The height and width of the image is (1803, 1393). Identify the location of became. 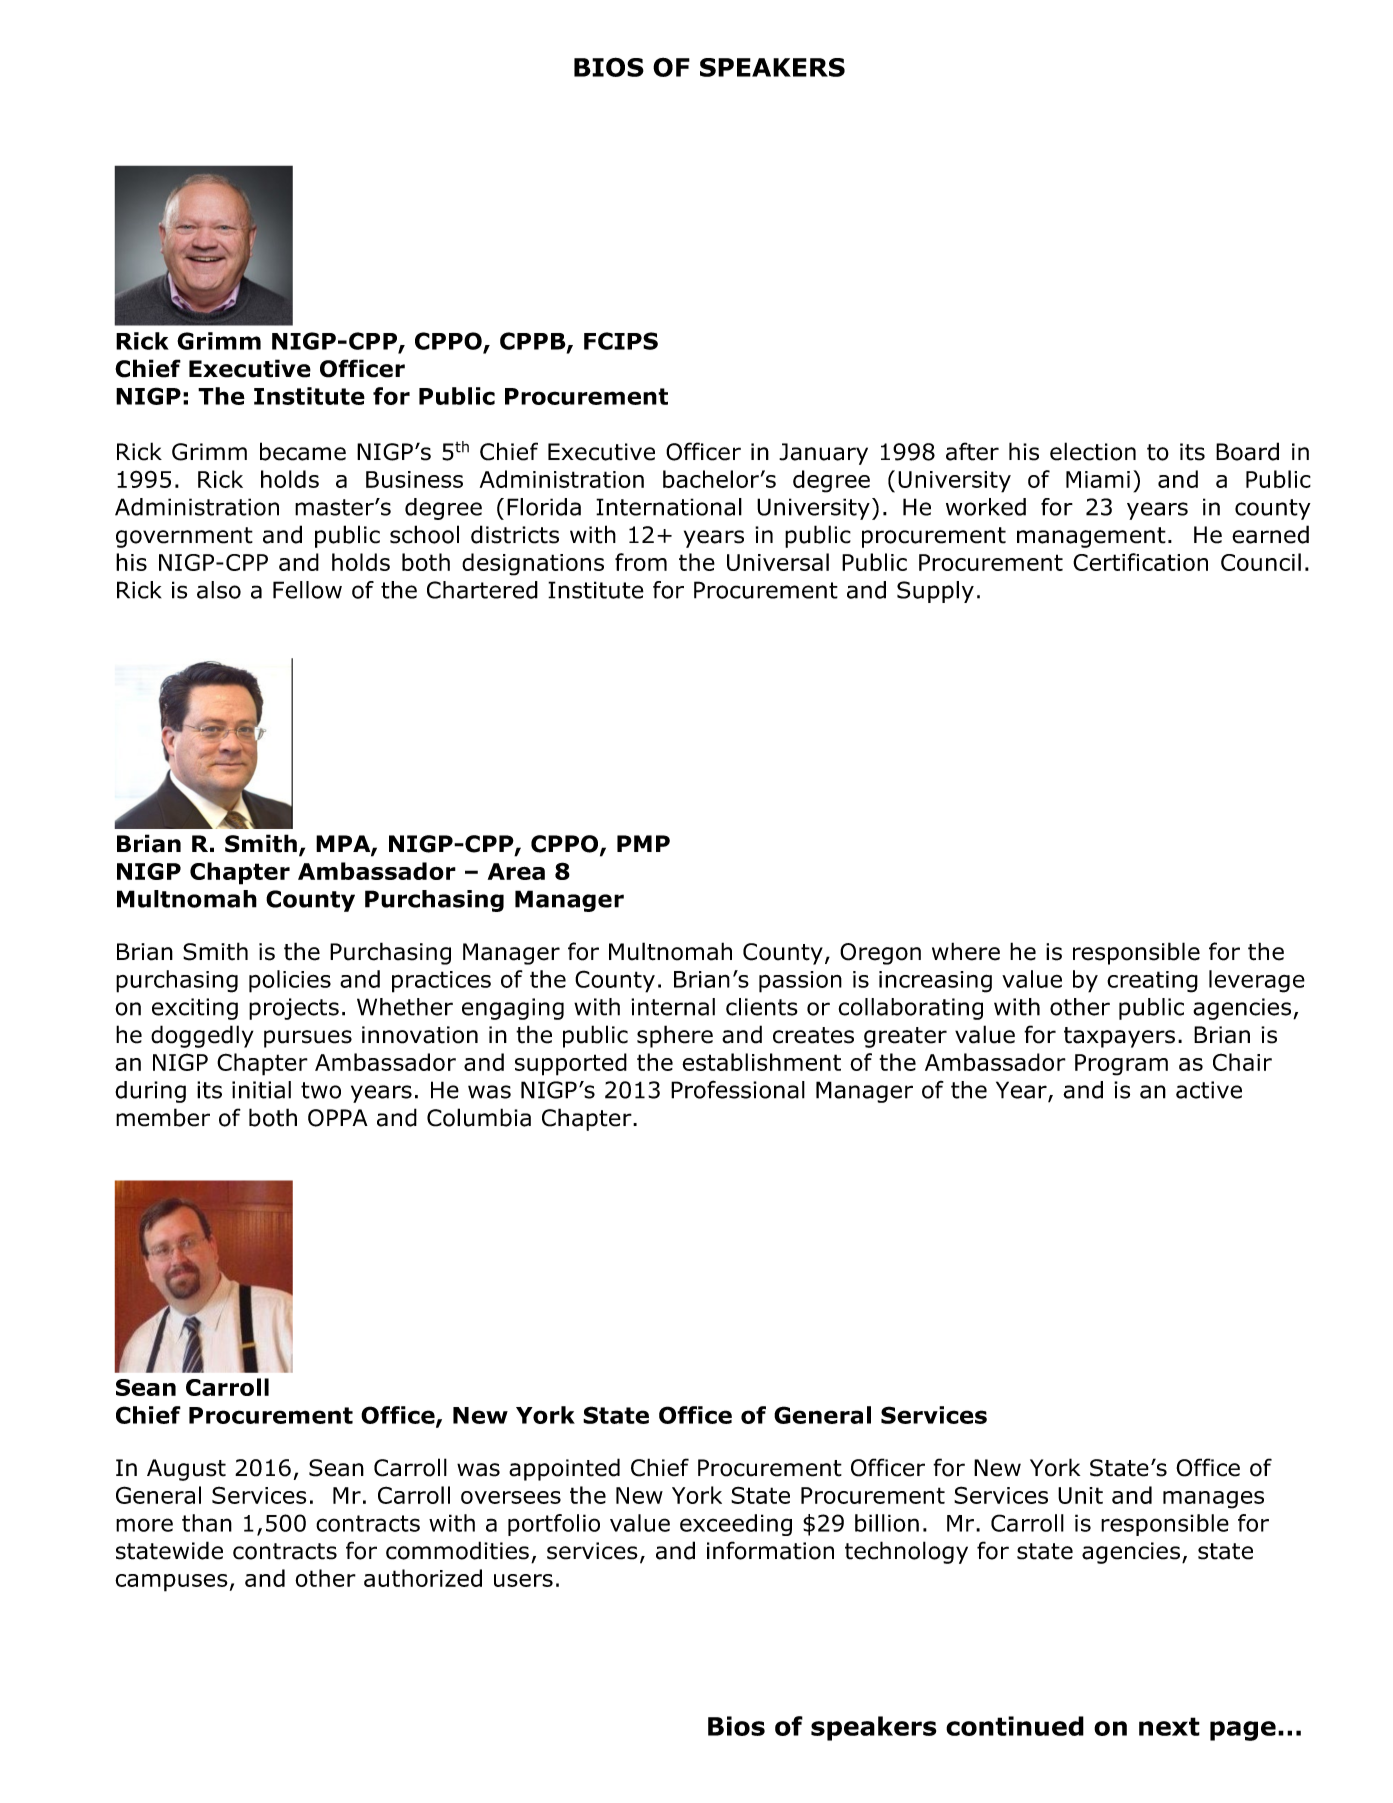
(303, 451).
